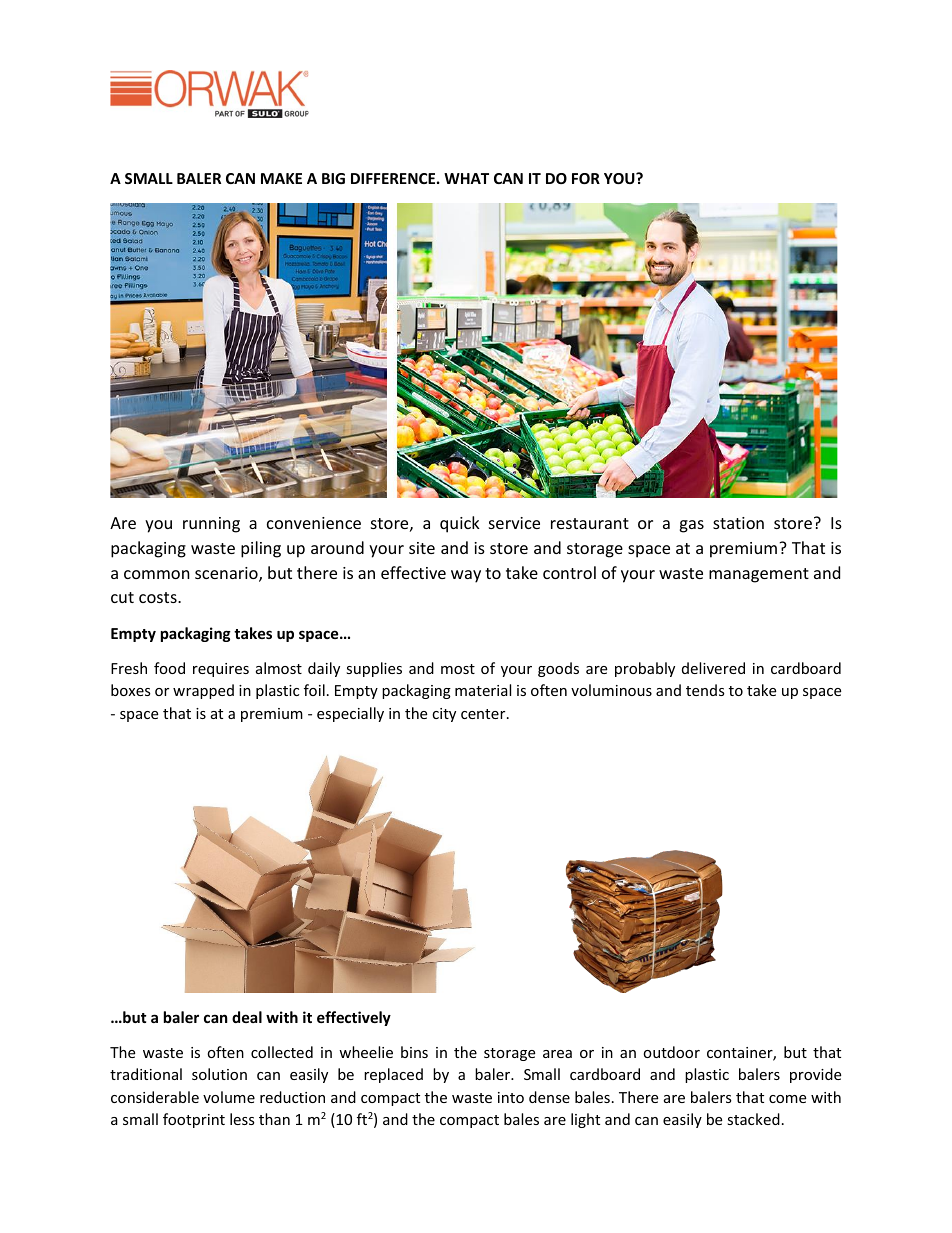 The image size is (952, 1233). I want to click on delivered, so click(713, 668).
